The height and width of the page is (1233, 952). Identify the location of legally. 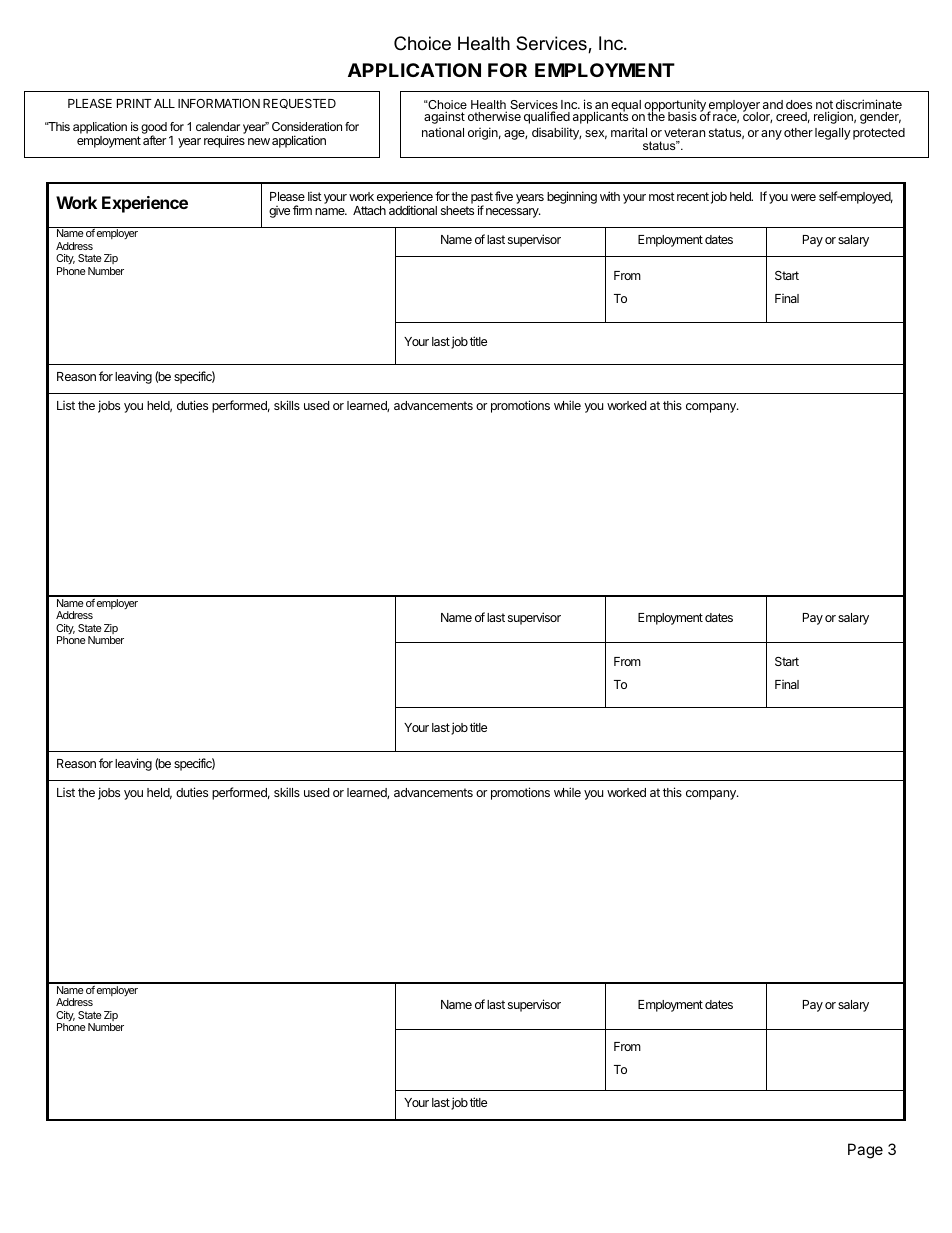
(833, 134).
